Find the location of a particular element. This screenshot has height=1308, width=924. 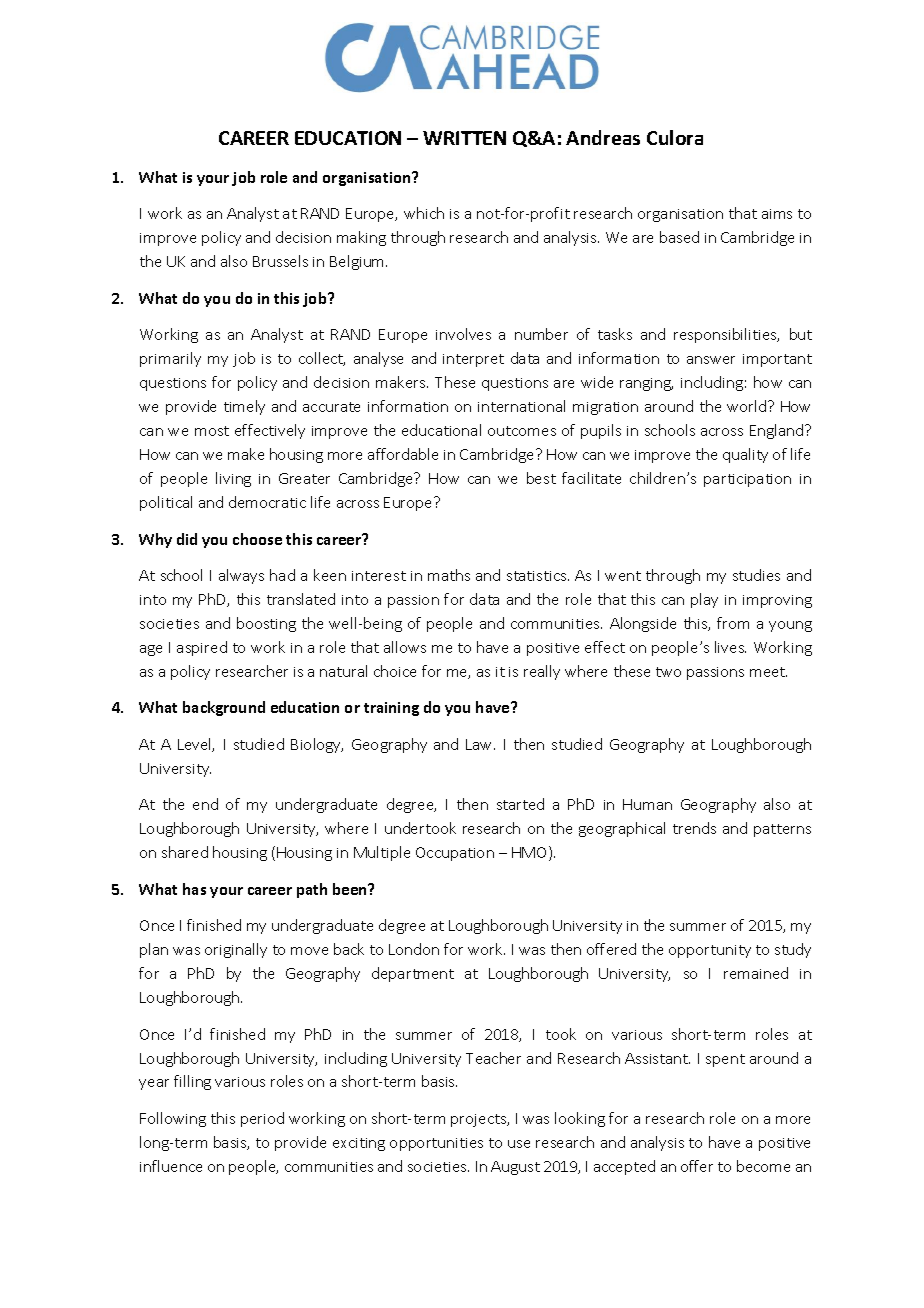

Brussels is located at coordinates (280, 261).
